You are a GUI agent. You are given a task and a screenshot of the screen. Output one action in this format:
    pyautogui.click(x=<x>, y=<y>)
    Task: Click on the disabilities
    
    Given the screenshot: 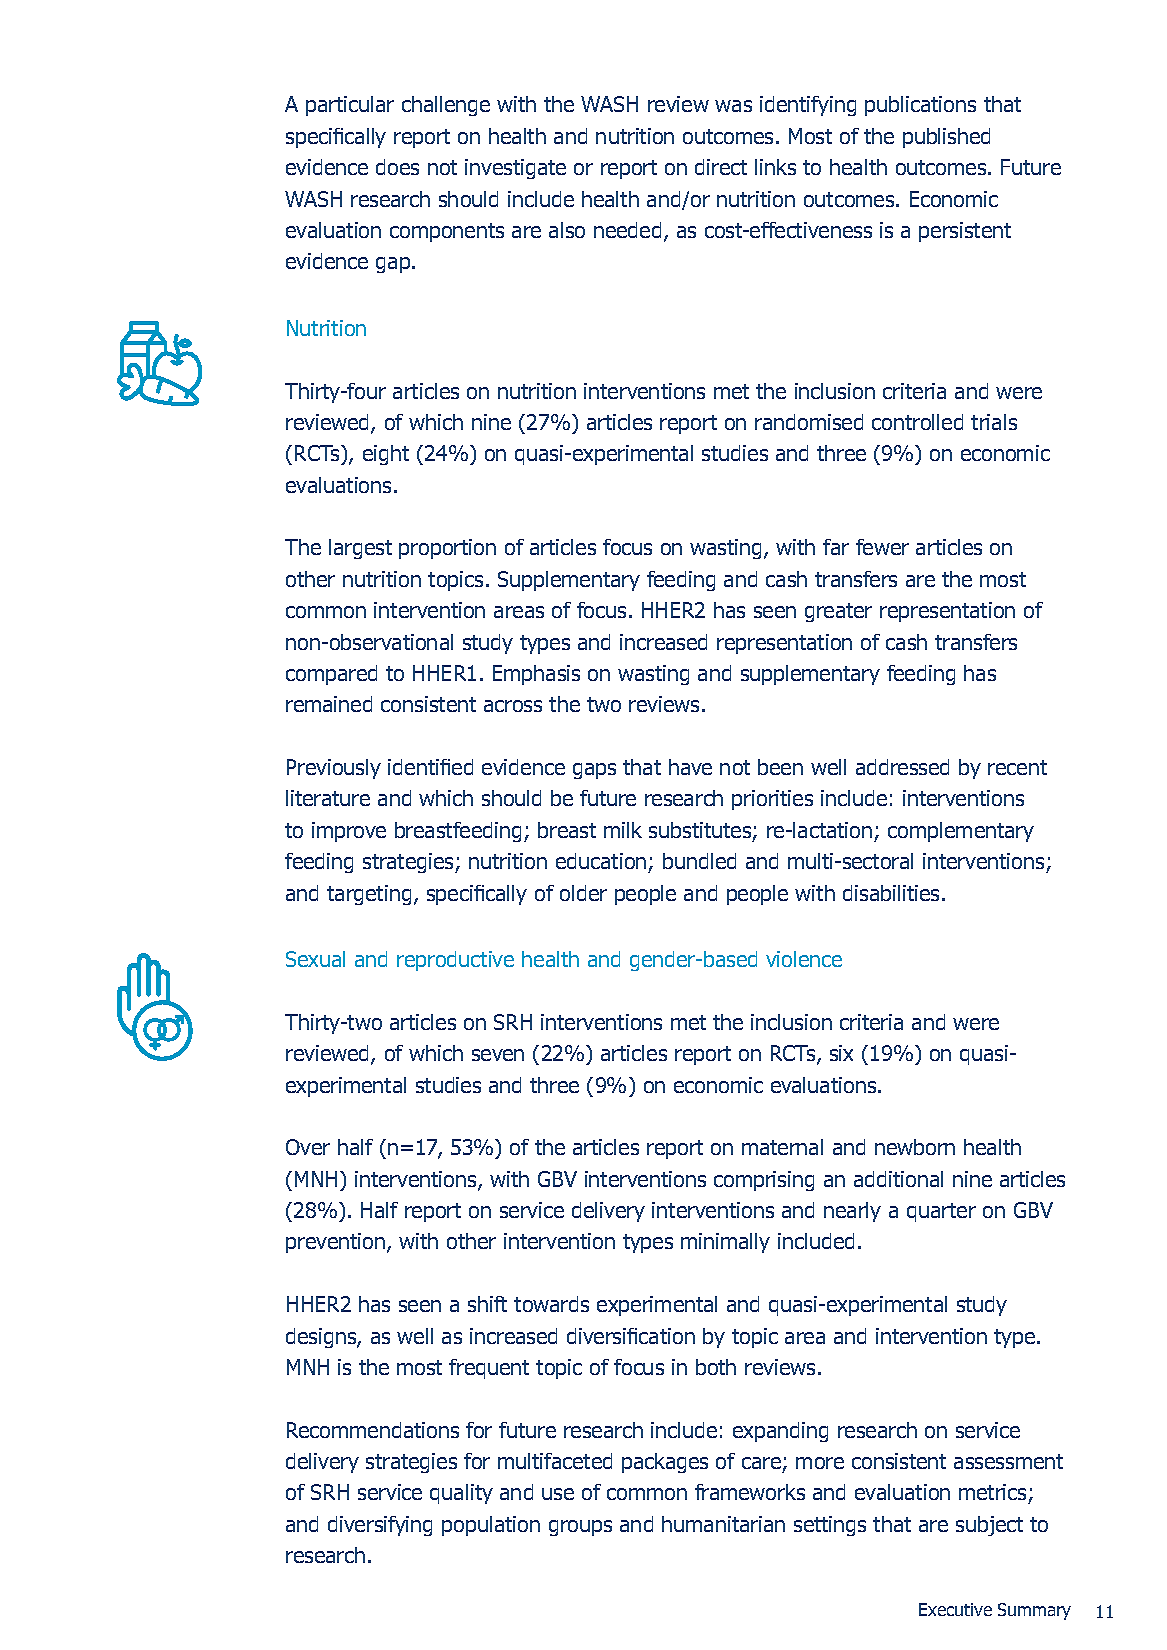 What is the action you would take?
    pyautogui.click(x=893, y=893)
